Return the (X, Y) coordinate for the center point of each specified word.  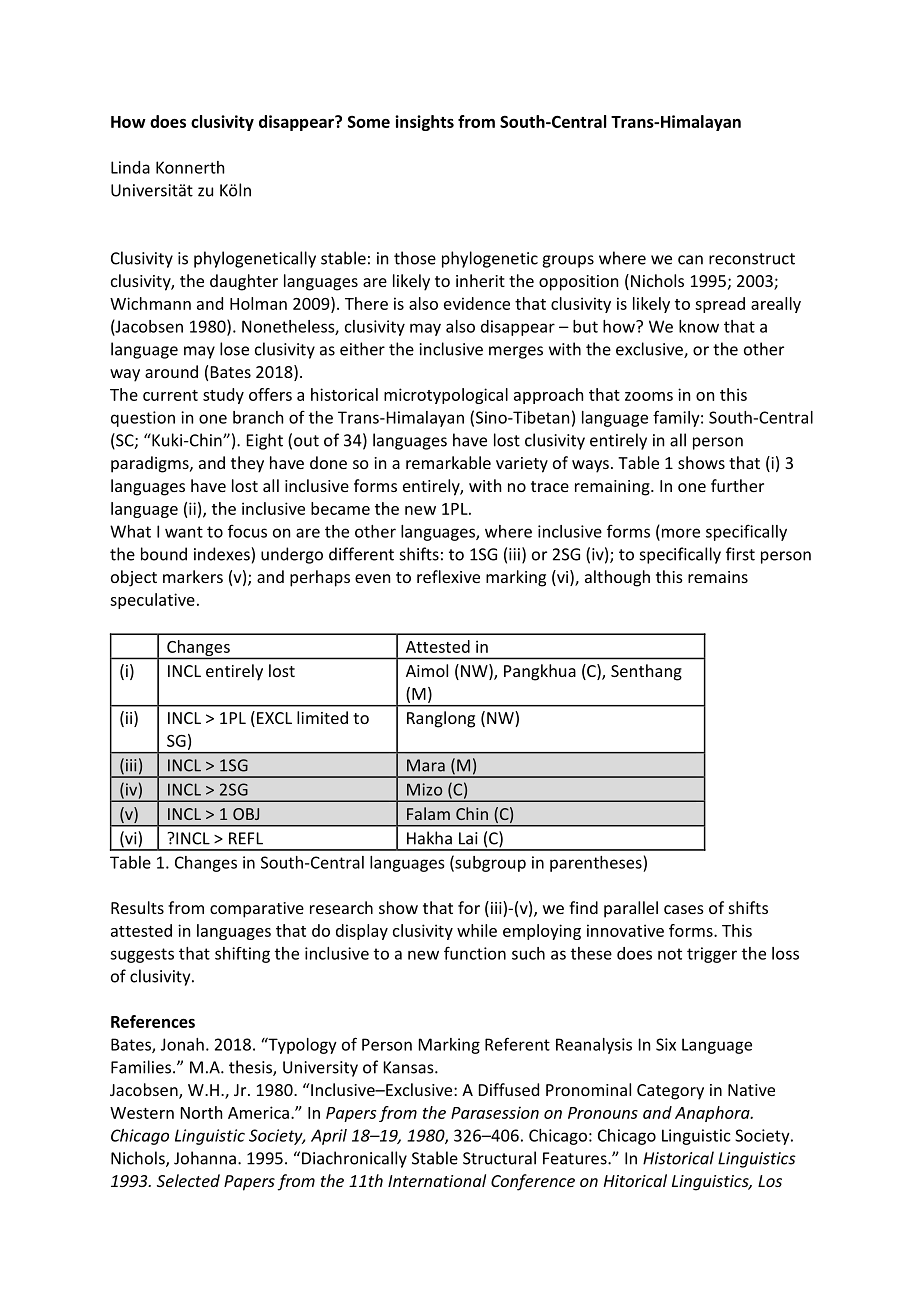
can (690, 260)
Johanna (205, 1158)
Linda (130, 167)
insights (424, 123)
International (437, 1180)
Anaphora (713, 1114)
